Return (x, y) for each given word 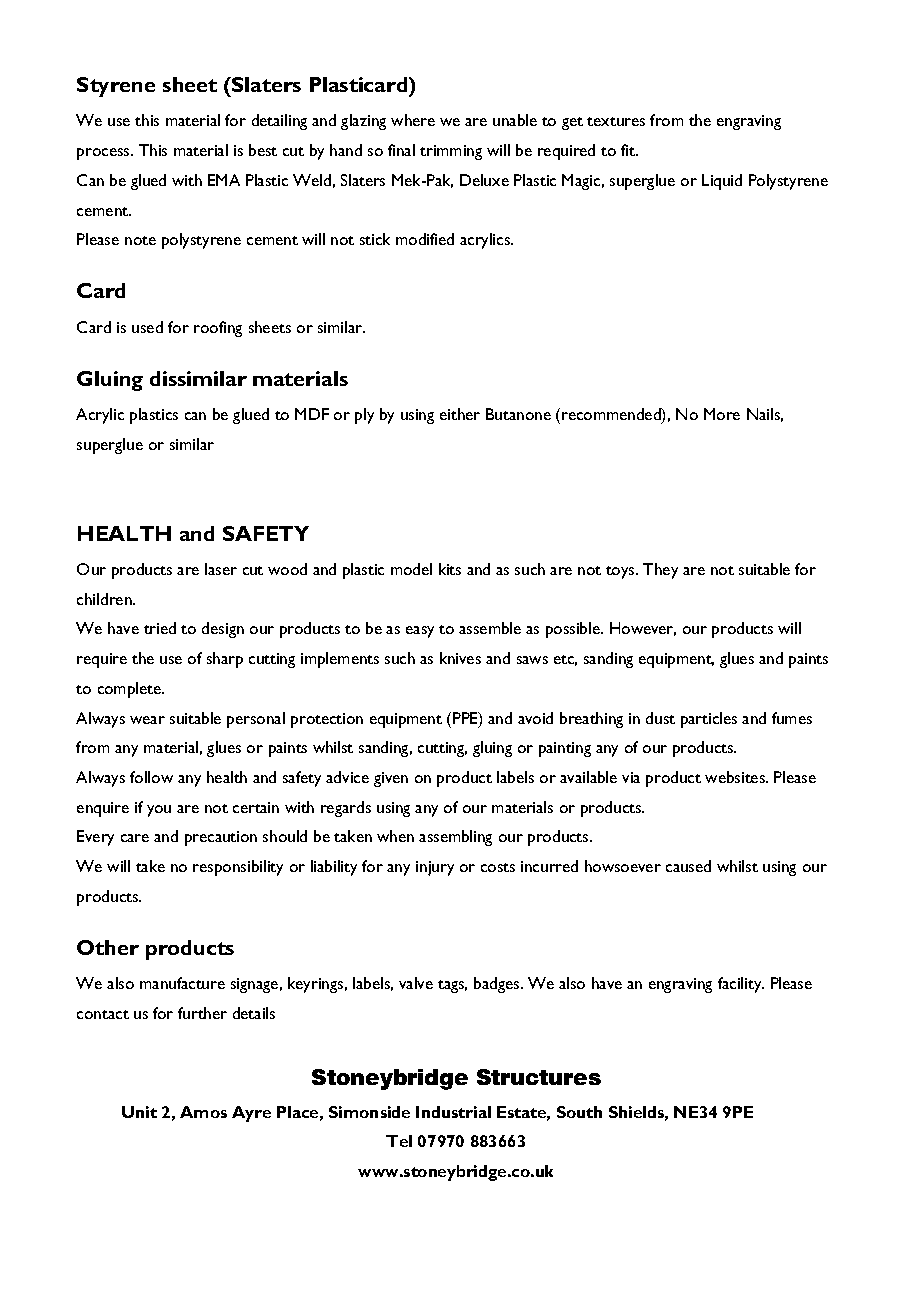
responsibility (238, 868)
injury (435, 868)
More (722, 414)
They (660, 571)
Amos (203, 1112)
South (579, 1112)
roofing (218, 329)
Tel (399, 1141)
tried (160, 628)
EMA (224, 180)
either (460, 414)
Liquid (722, 182)
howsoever (623, 866)
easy (420, 632)
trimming (451, 152)
